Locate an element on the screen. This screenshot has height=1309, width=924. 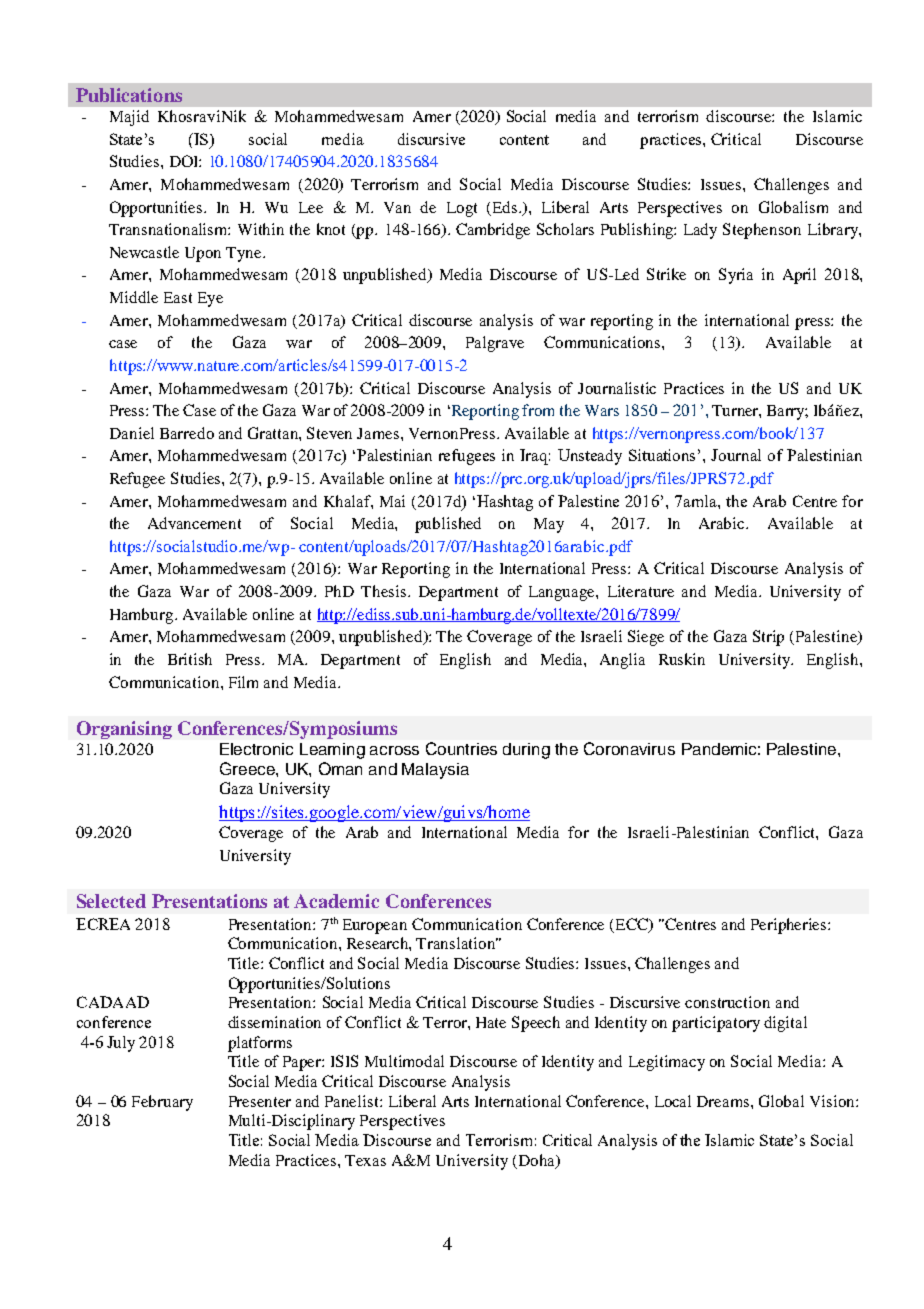
Doha is located at coordinates (538, 1161).
